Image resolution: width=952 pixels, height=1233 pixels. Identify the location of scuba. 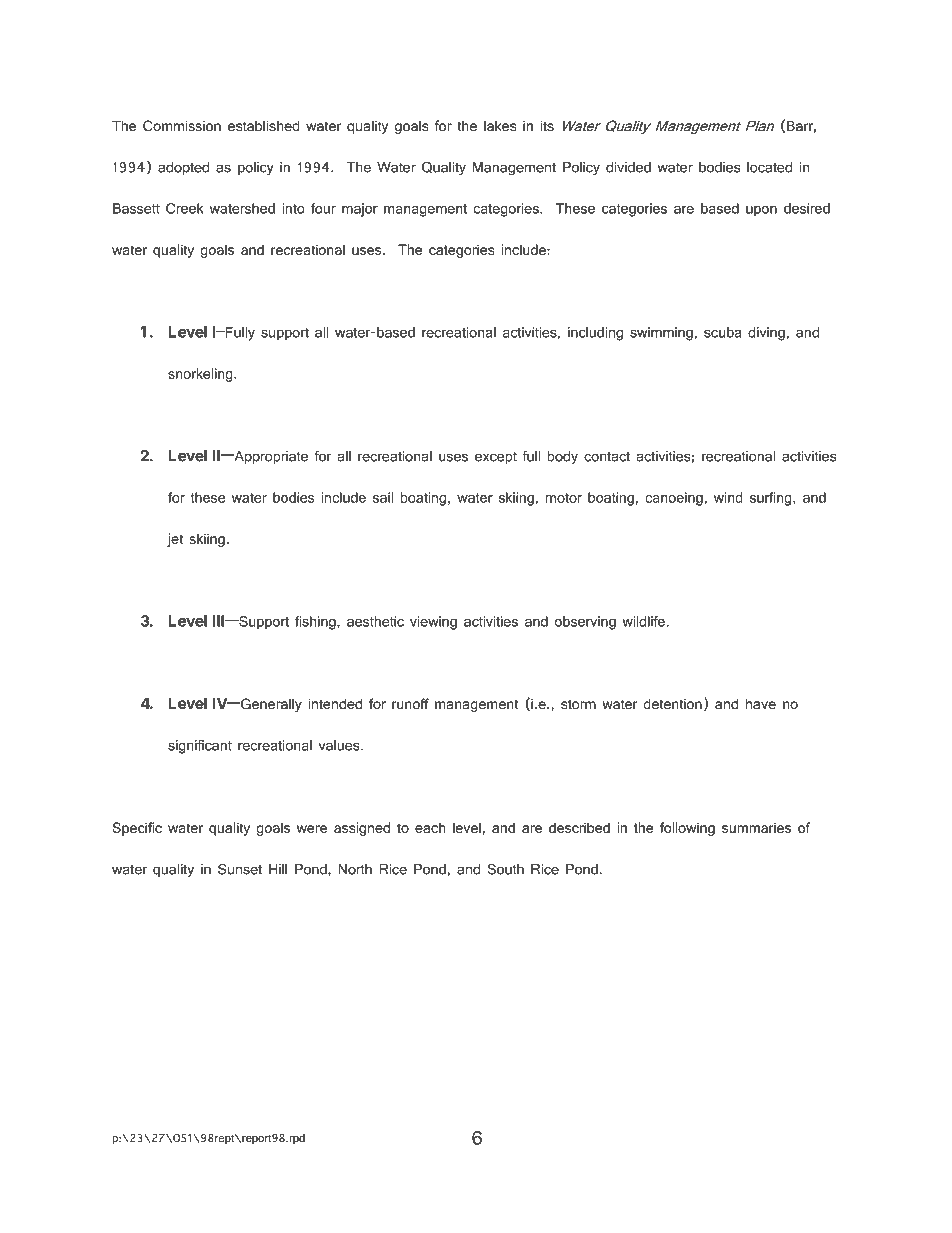
(722, 332).
